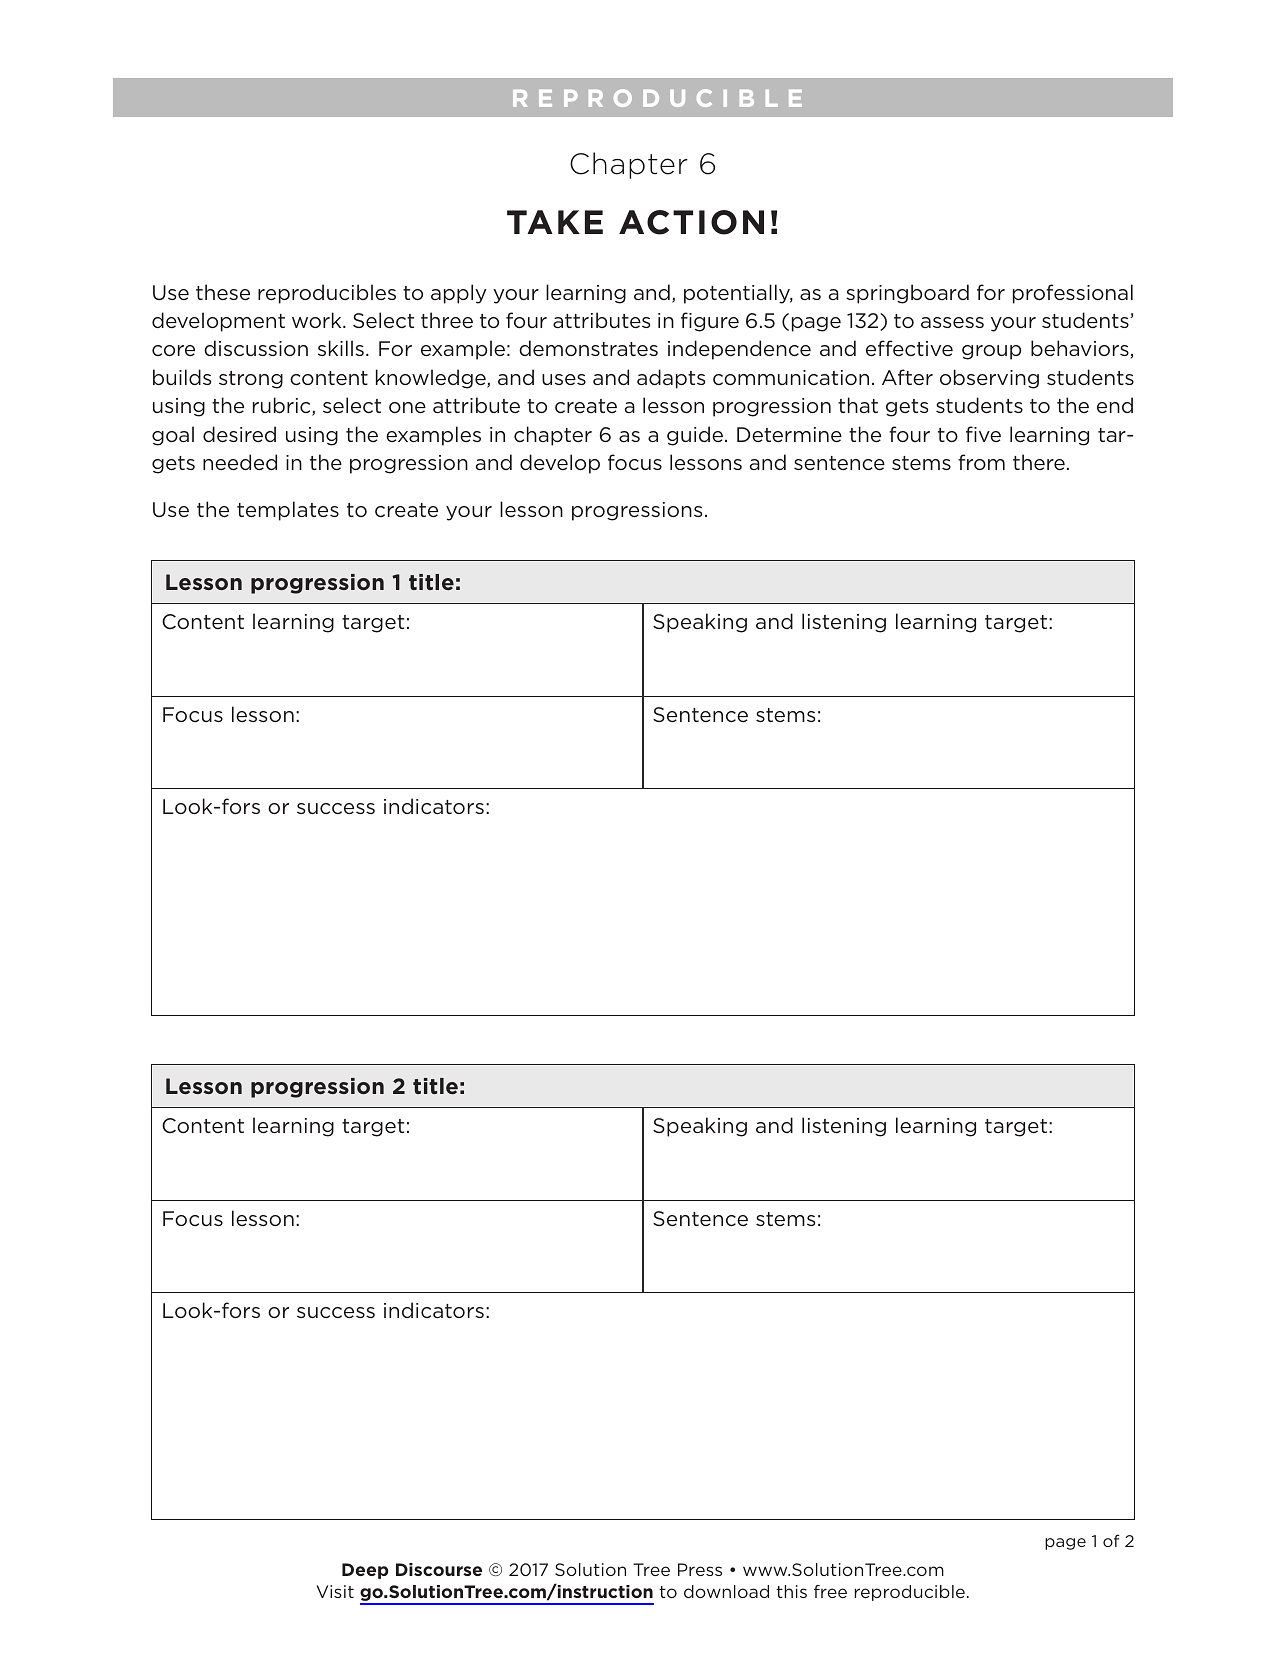 Image resolution: width=1286 pixels, height=1664 pixels. Describe the element at coordinates (700, 1569) in the document. I see `Press` at that location.
